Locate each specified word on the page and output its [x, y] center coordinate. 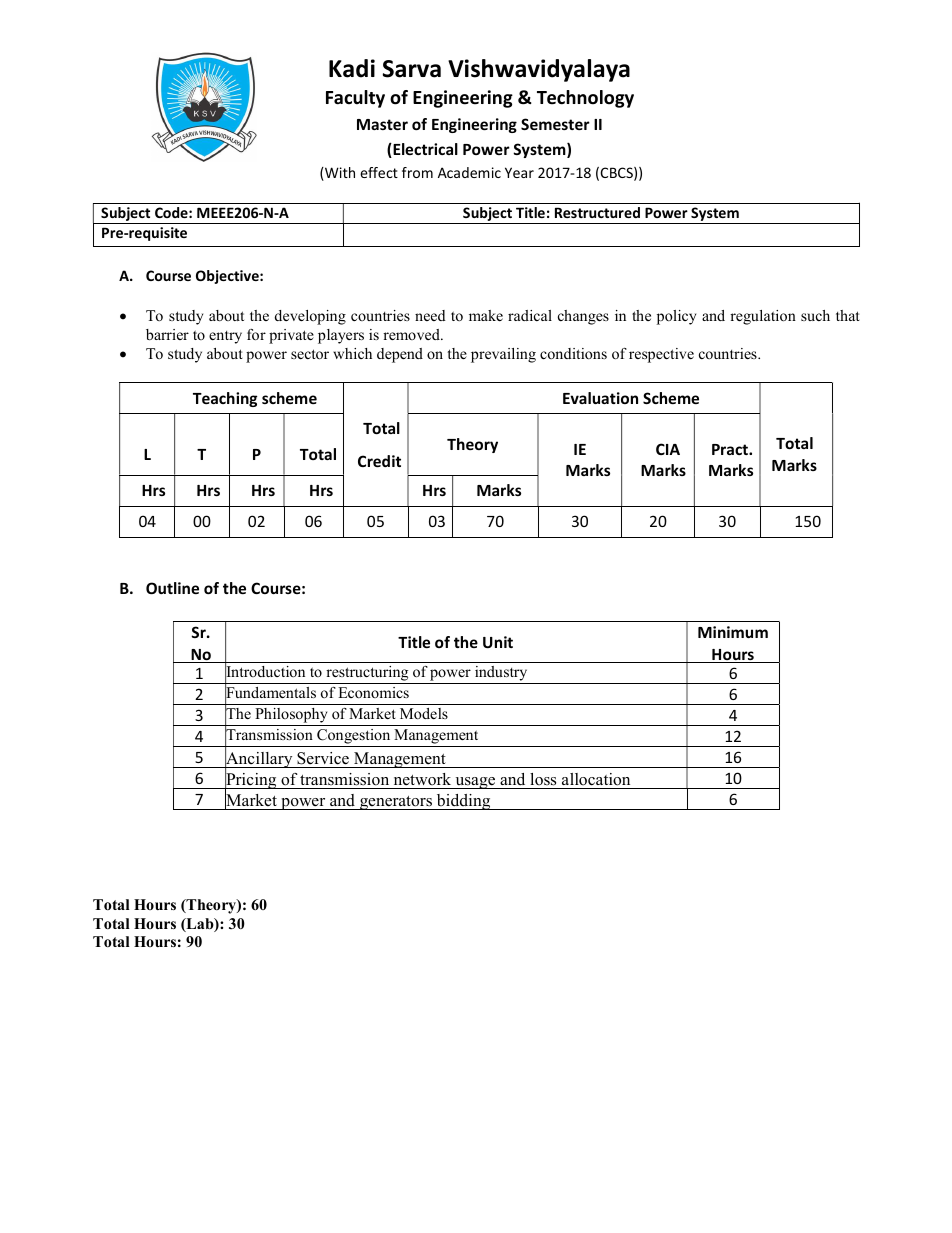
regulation [763, 317]
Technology [585, 99]
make [486, 315]
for [256, 334]
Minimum [733, 632]
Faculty [355, 99]
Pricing [251, 781]
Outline [172, 588]
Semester [555, 124]
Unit [498, 642]
